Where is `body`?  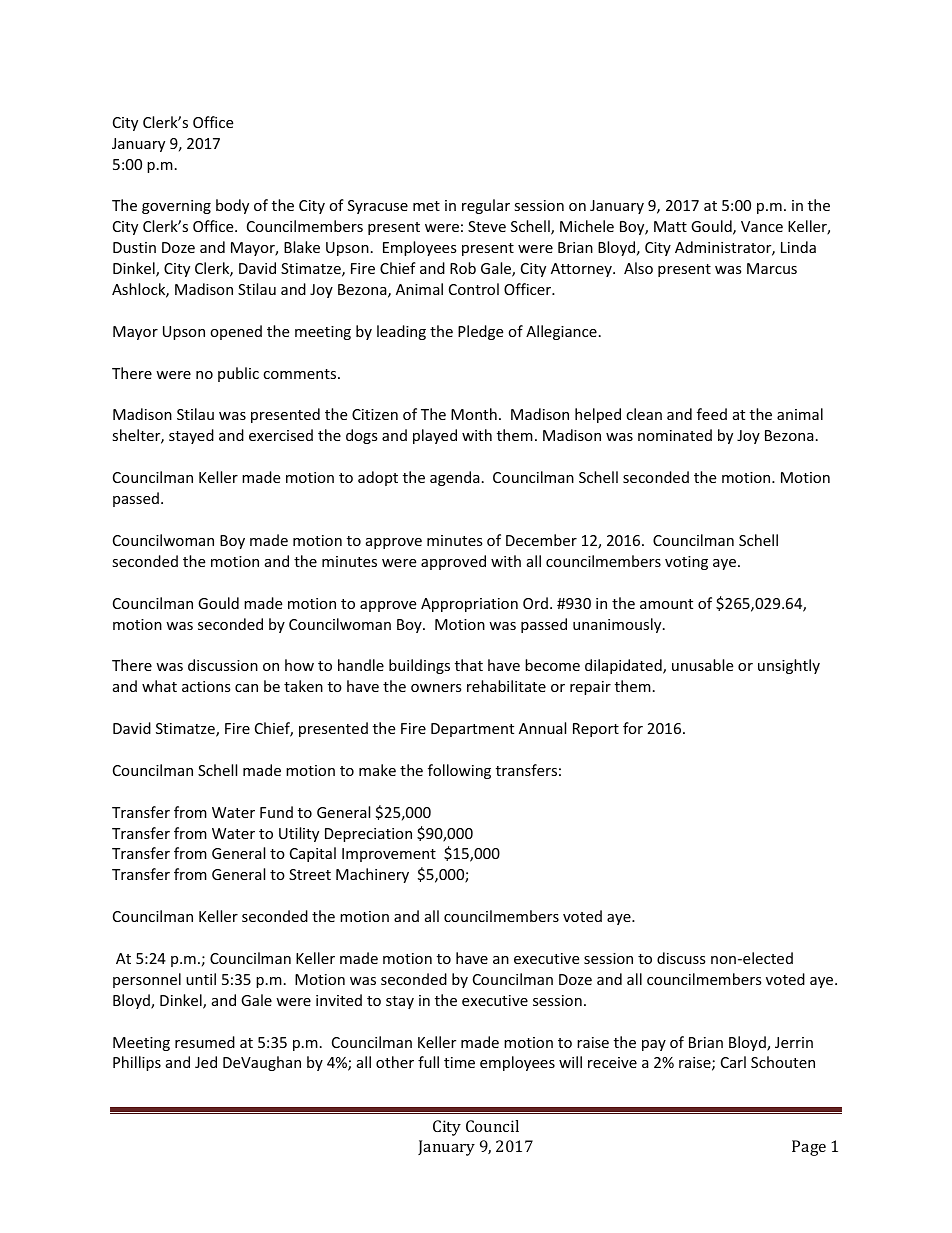 body is located at coordinates (232, 206).
